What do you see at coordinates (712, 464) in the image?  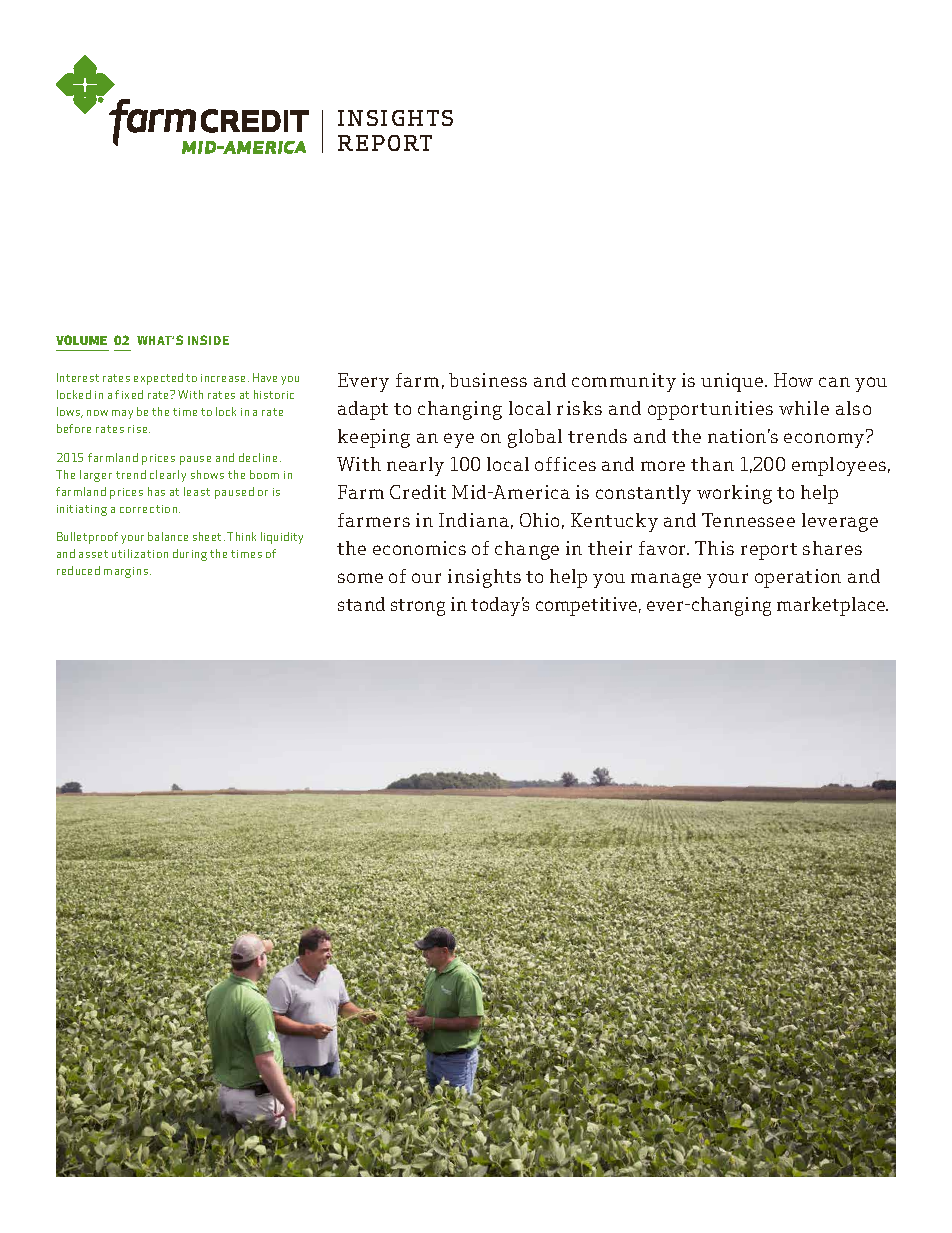 I see `than` at bounding box center [712, 464].
